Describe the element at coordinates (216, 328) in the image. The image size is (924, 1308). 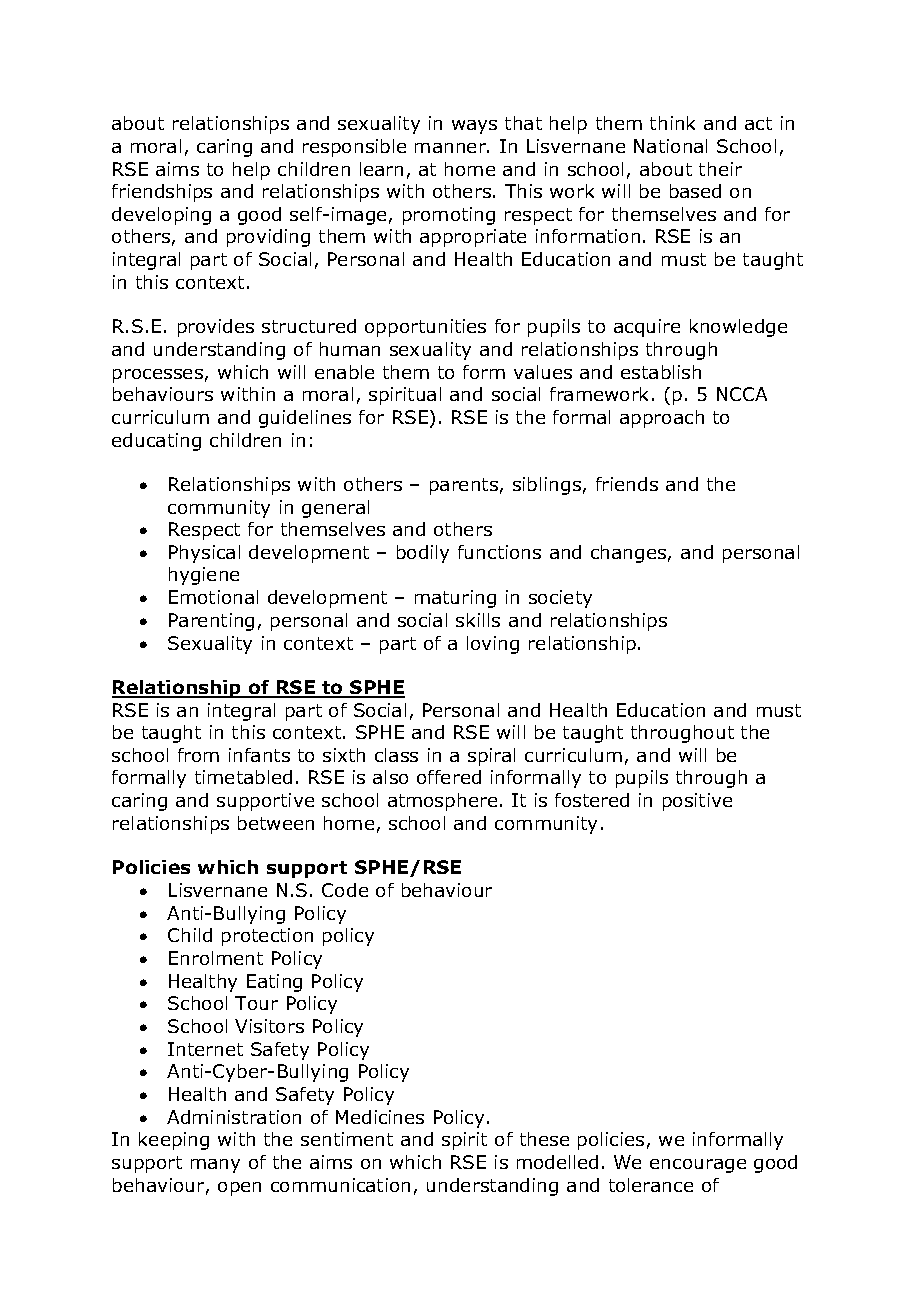
I see `provides` at that location.
